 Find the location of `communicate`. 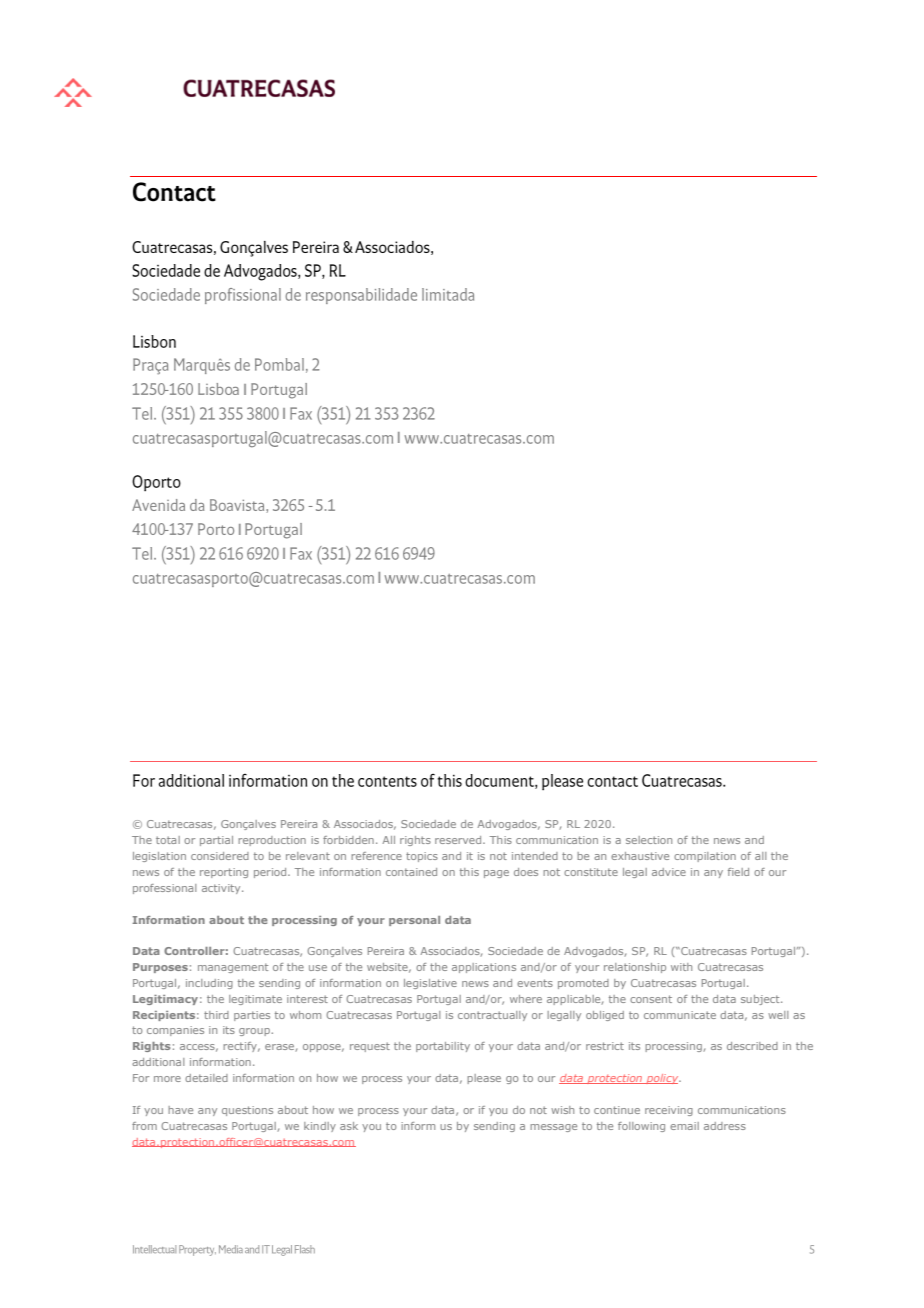

communicate is located at coordinates (680, 1015).
